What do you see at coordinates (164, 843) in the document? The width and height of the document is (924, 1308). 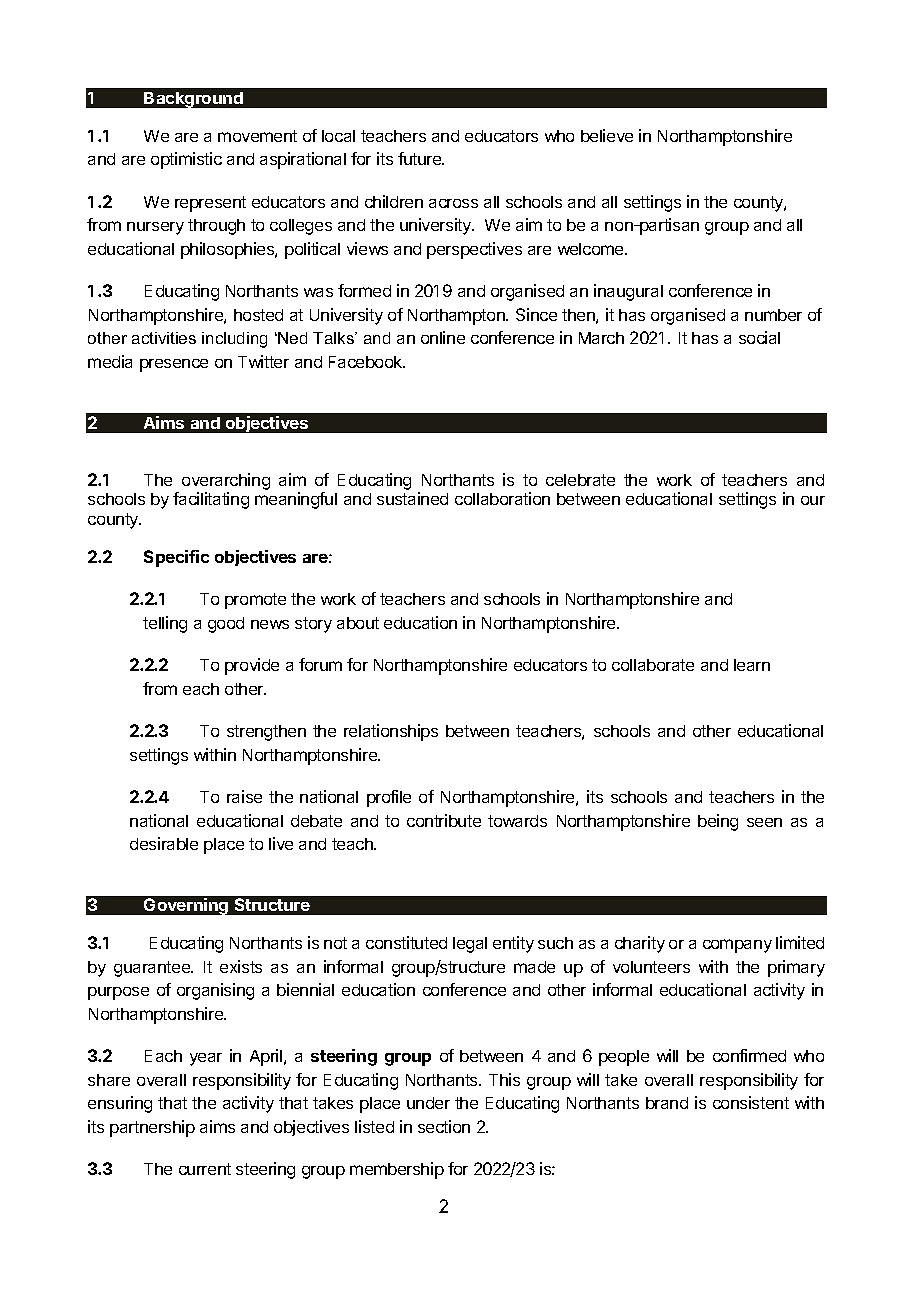 I see `desirable` at bounding box center [164, 843].
